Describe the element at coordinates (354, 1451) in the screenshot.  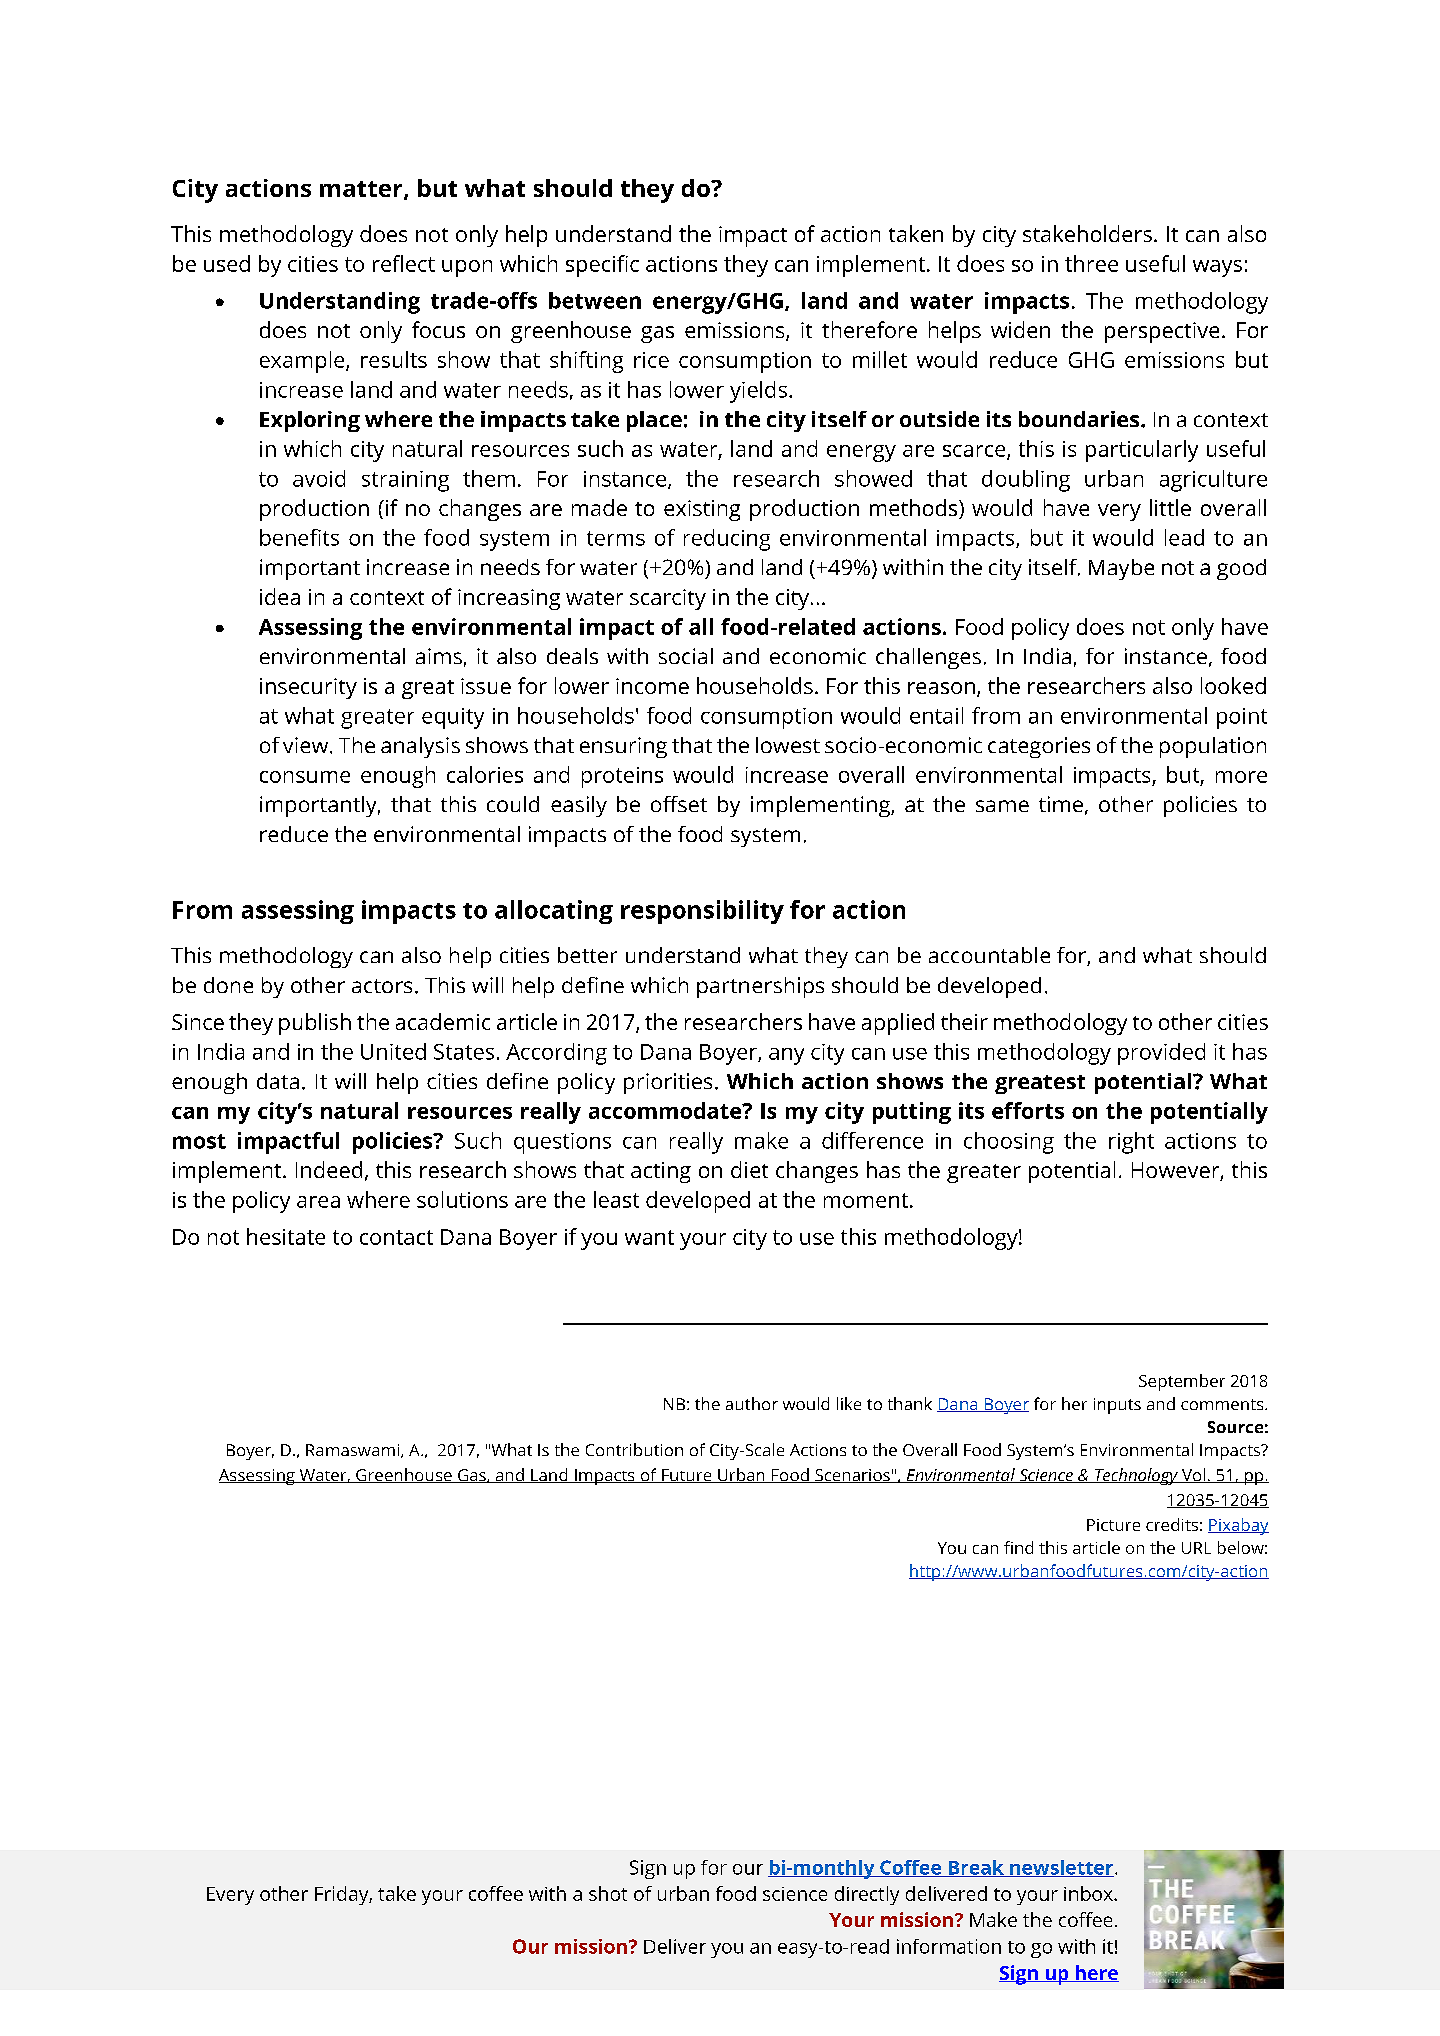
I see `Ramaswami` at that location.
